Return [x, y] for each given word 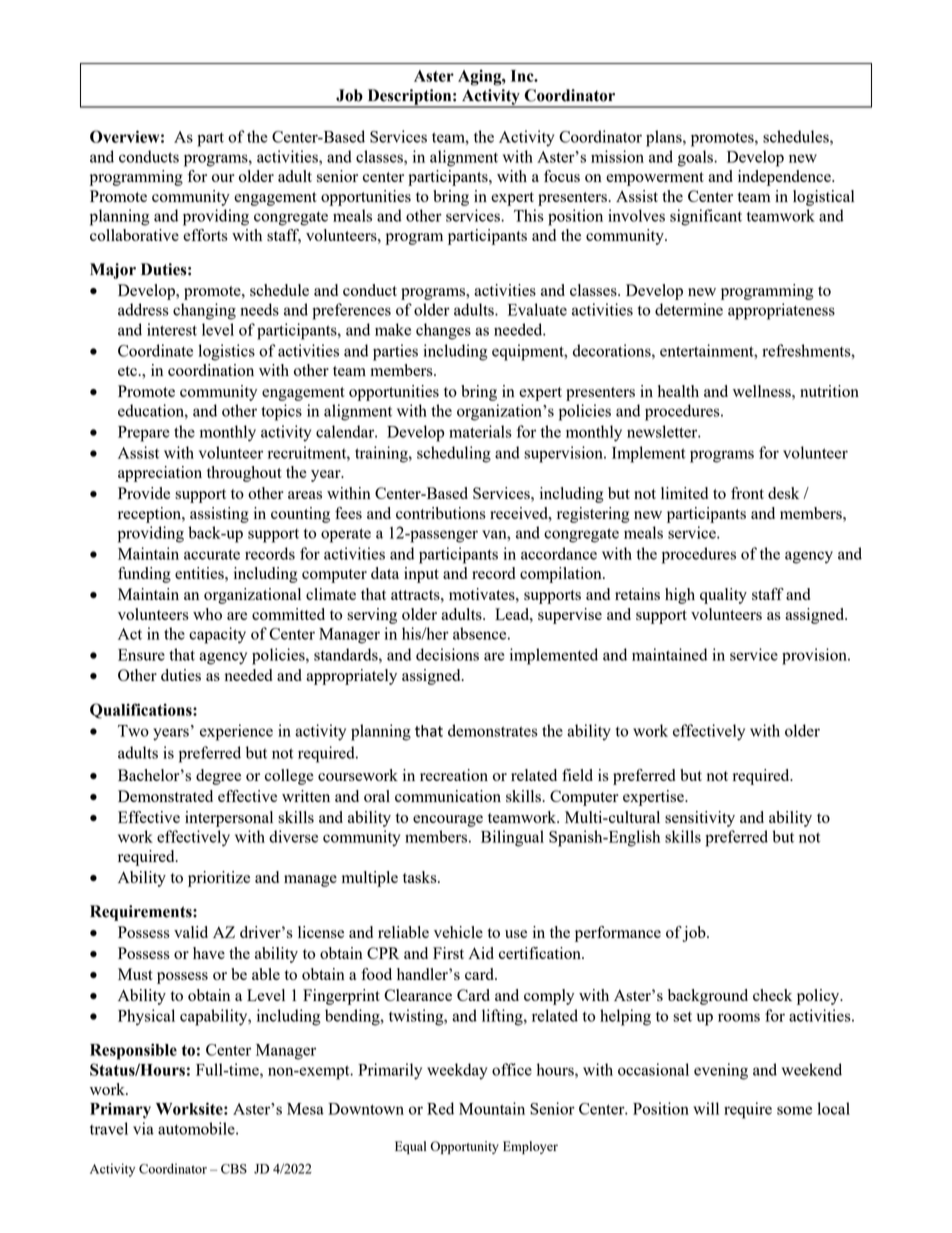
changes [443, 331]
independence [785, 178]
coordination [211, 370]
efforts [205, 235]
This [529, 215]
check [772, 995]
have [209, 953]
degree [218, 777]
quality [723, 596]
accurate [212, 554]
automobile [197, 1128]
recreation [454, 775]
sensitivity [700, 819]
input [421, 575]
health [678, 391]
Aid [481, 953]
